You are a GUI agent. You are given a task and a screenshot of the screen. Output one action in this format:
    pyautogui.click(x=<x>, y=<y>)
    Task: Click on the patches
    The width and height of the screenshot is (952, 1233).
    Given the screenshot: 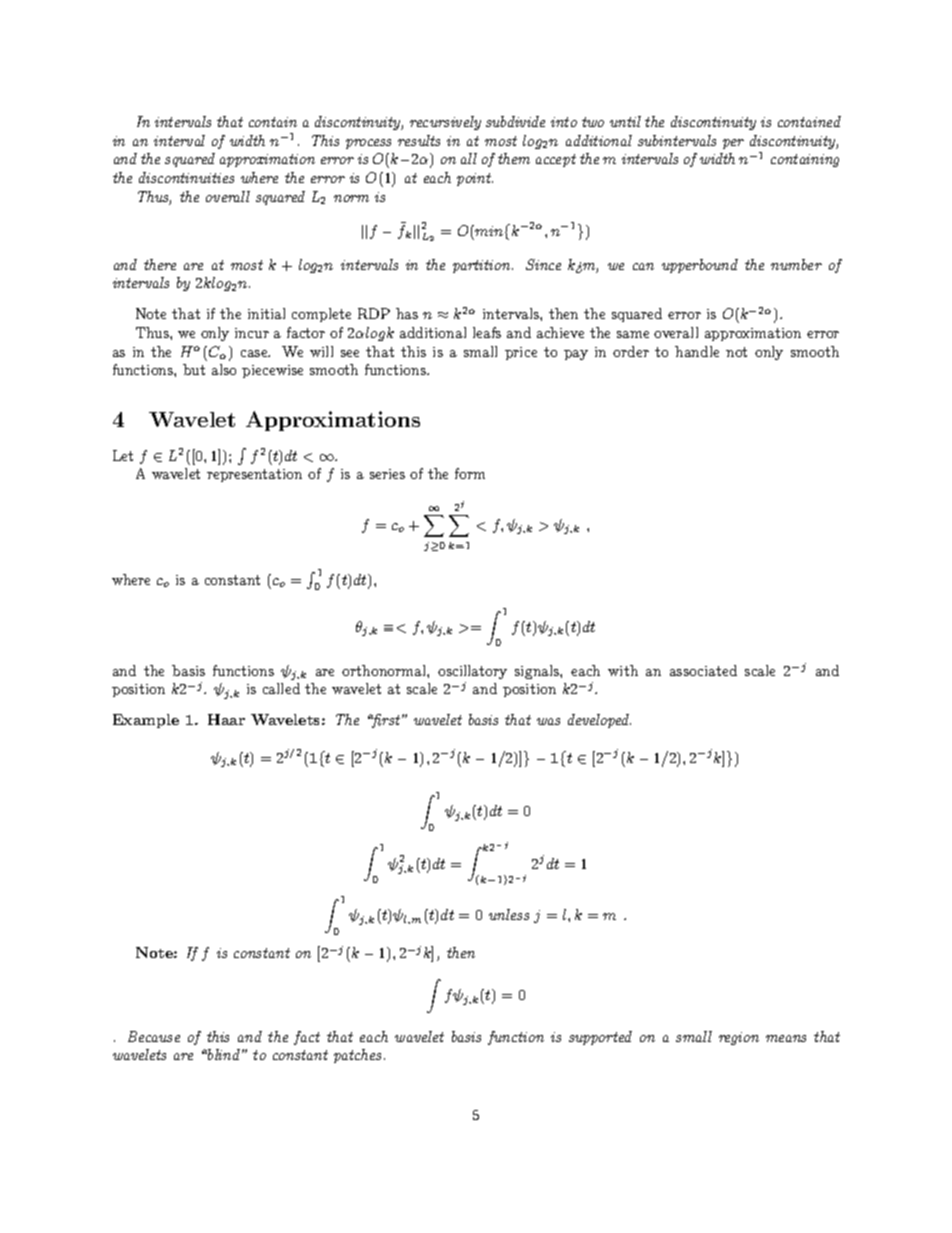 What is the action you would take?
    pyautogui.click(x=359, y=1056)
